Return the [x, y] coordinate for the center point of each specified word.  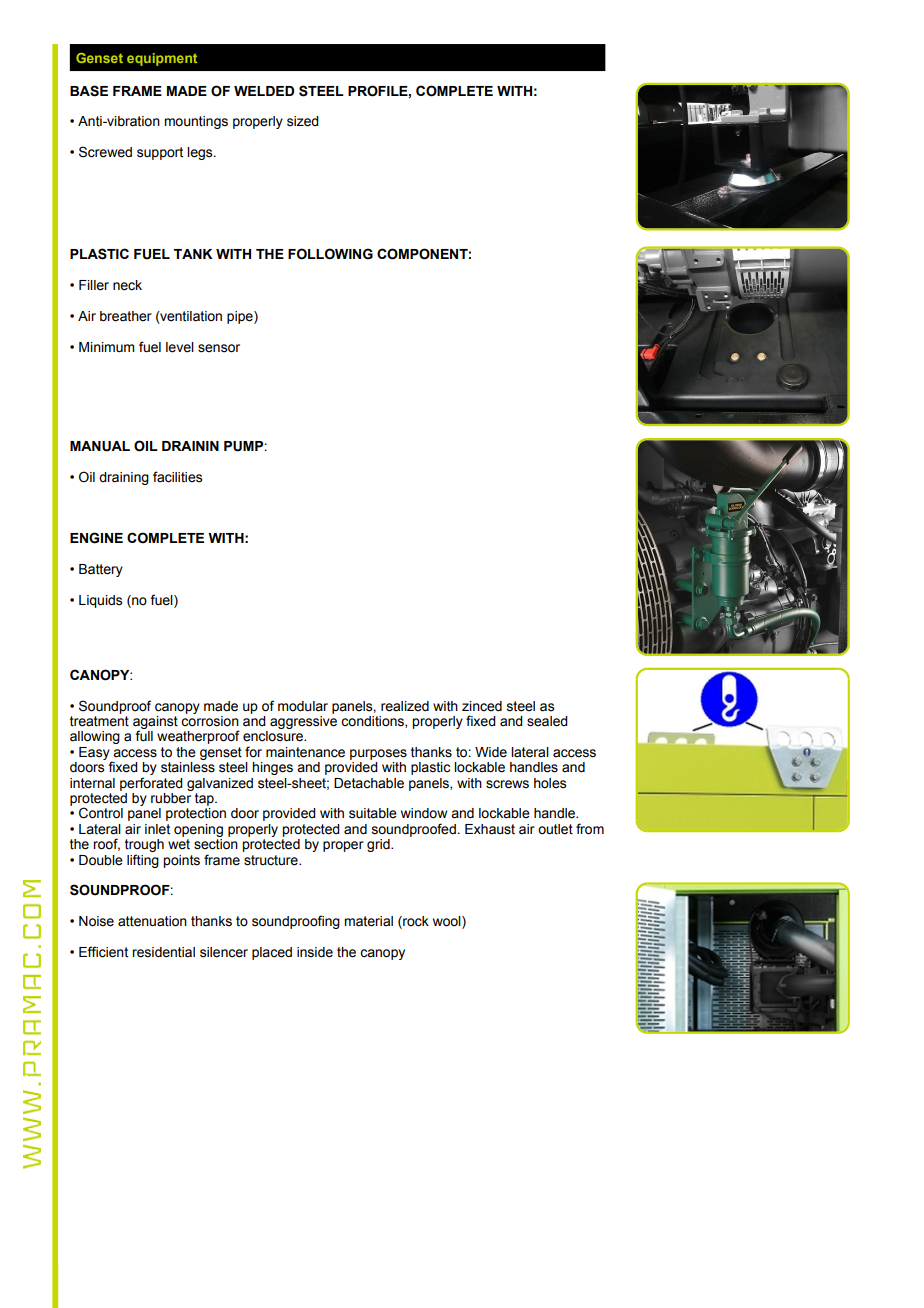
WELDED [264, 91]
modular [303, 706]
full [144, 735]
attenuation [152, 921]
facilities [177, 477]
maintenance [305, 752]
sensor [219, 348]
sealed [547, 721]
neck [127, 285]
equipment [162, 59]
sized [303, 121]
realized [405, 706]
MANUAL [100, 446]
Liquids [100, 601]
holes [550, 783]
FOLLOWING [330, 254]
